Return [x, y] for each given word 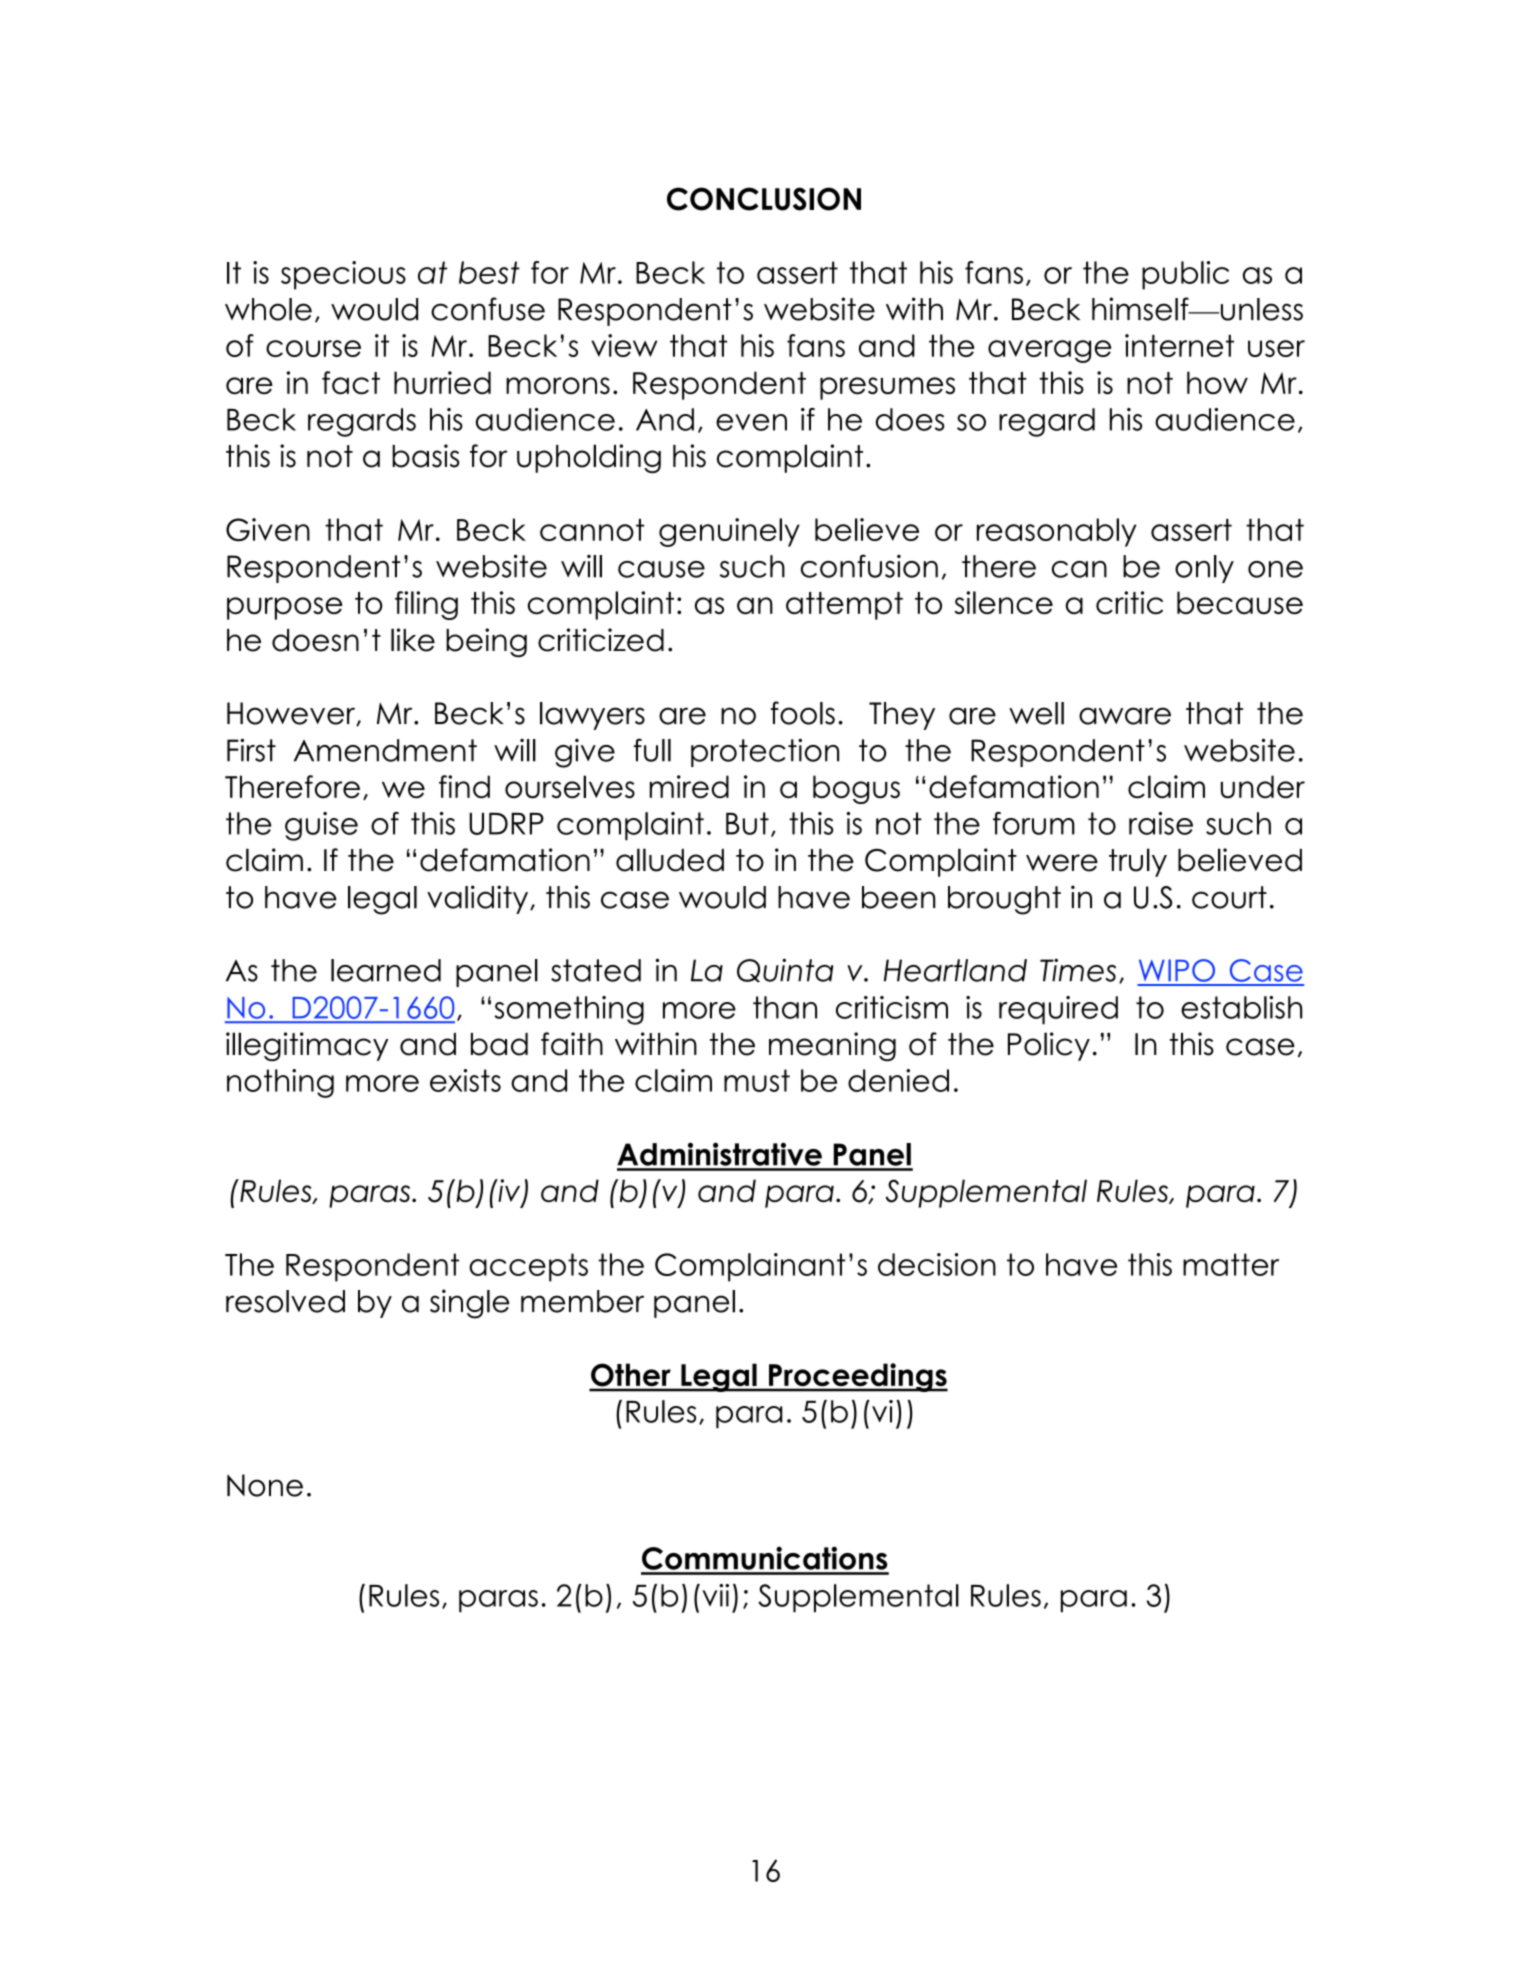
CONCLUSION [764, 199]
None [265, 1485]
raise [1161, 823]
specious [343, 275]
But [747, 823]
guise [321, 826]
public [1185, 275]
